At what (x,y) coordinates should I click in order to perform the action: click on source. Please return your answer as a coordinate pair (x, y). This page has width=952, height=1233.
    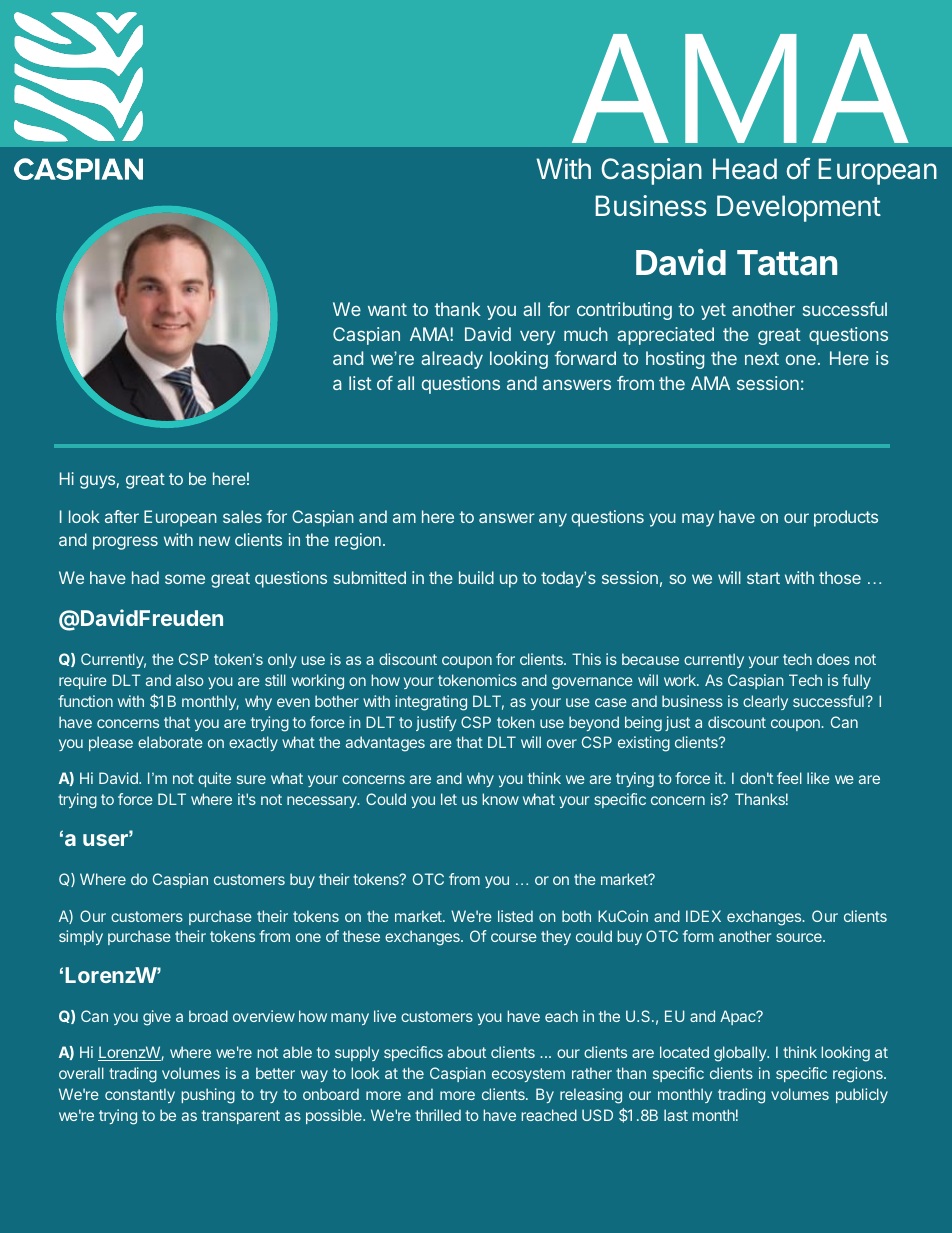
    Looking at the image, I should click on (800, 937).
